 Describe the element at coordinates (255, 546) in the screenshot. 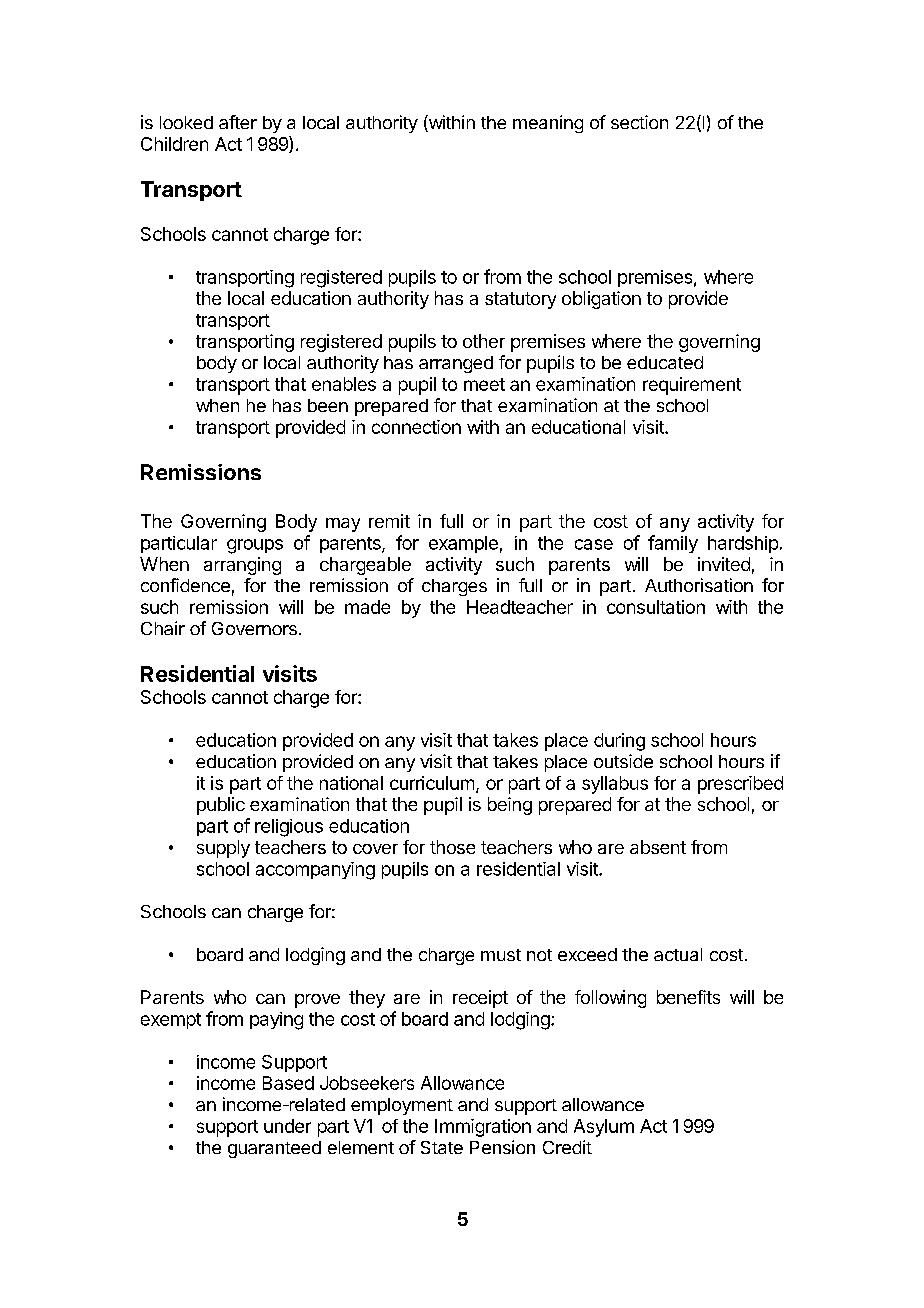

I see `groups` at that location.
